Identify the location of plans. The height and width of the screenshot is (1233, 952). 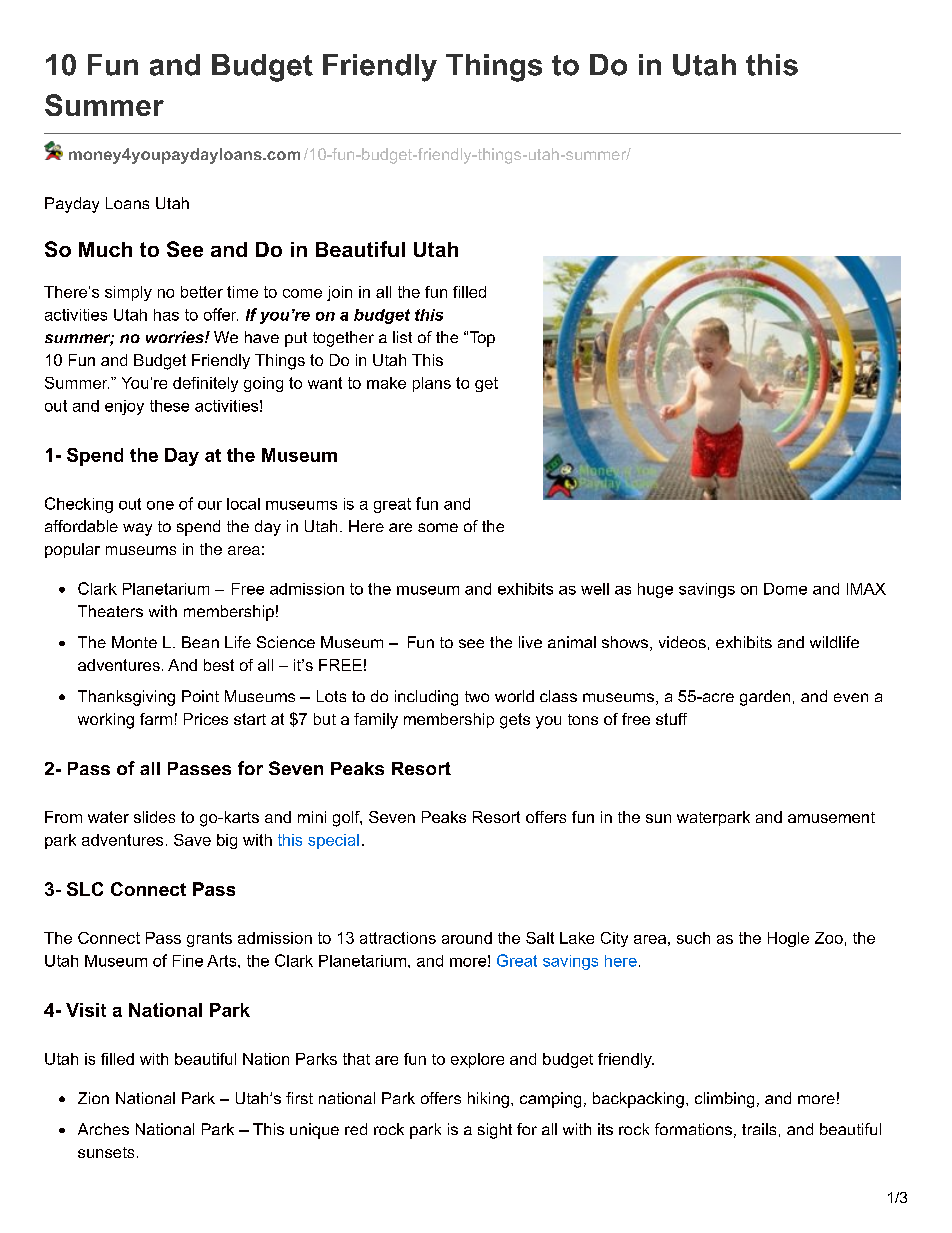
(432, 384).
